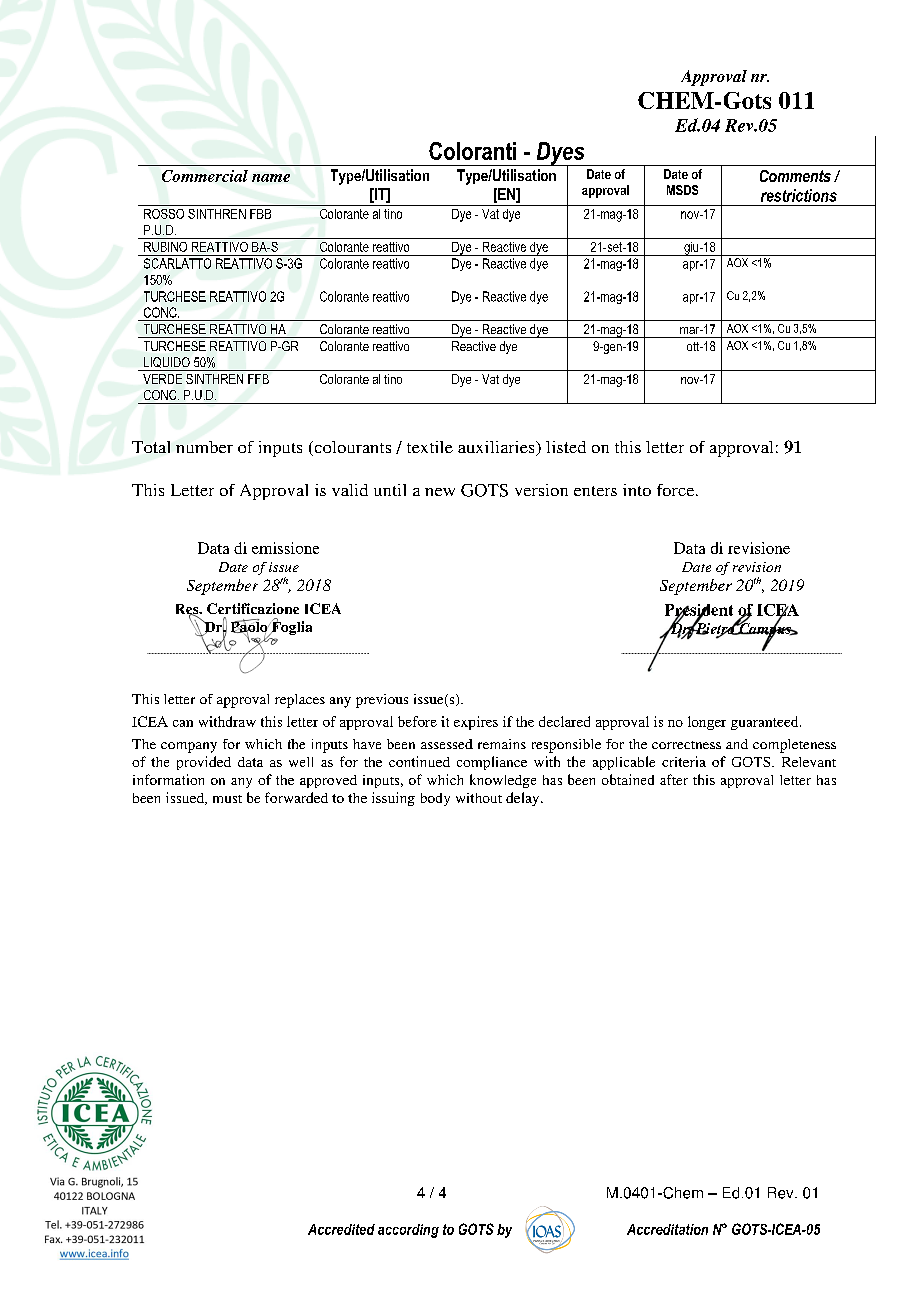 Image resolution: width=924 pixels, height=1308 pixels. I want to click on Accredited, so click(341, 1229).
